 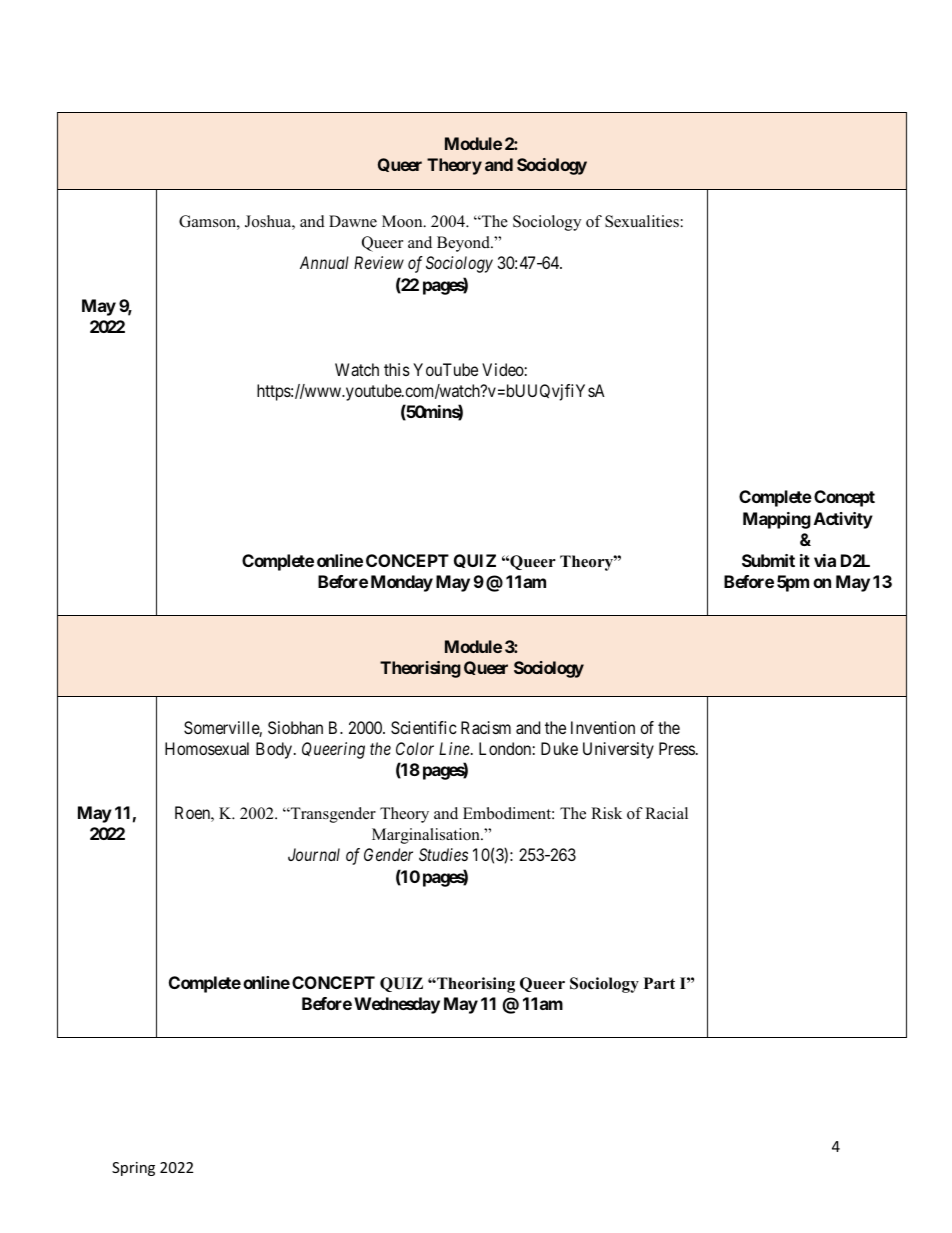 I want to click on Part, so click(x=659, y=983).
